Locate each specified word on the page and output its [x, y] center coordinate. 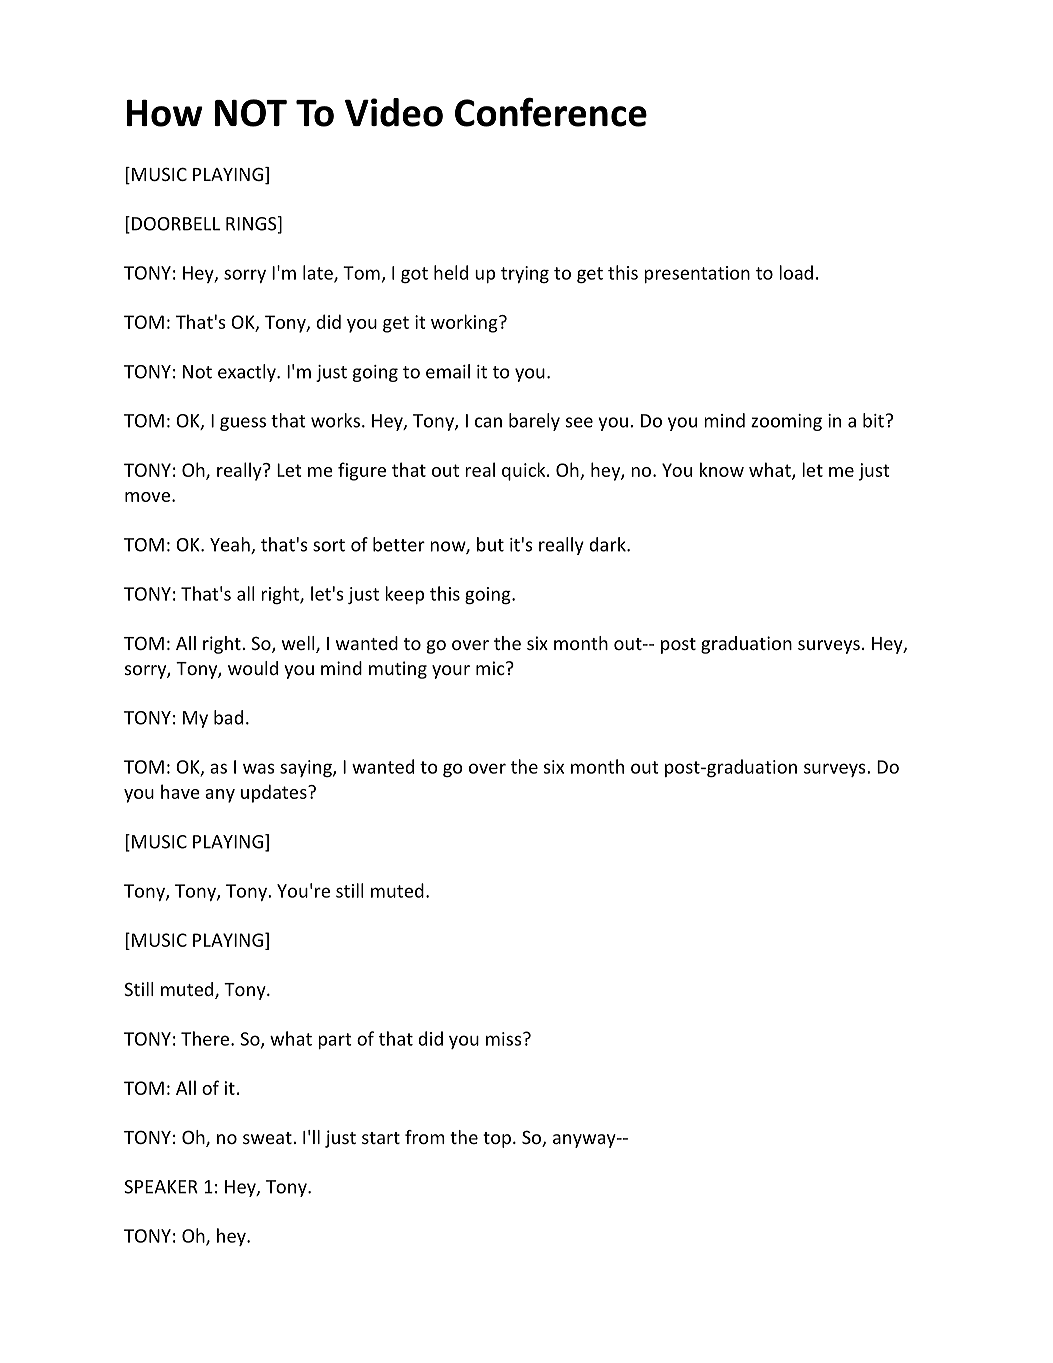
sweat [267, 1138]
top [497, 1140]
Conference [551, 112]
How [165, 113]
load [796, 272]
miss [505, 1039]
